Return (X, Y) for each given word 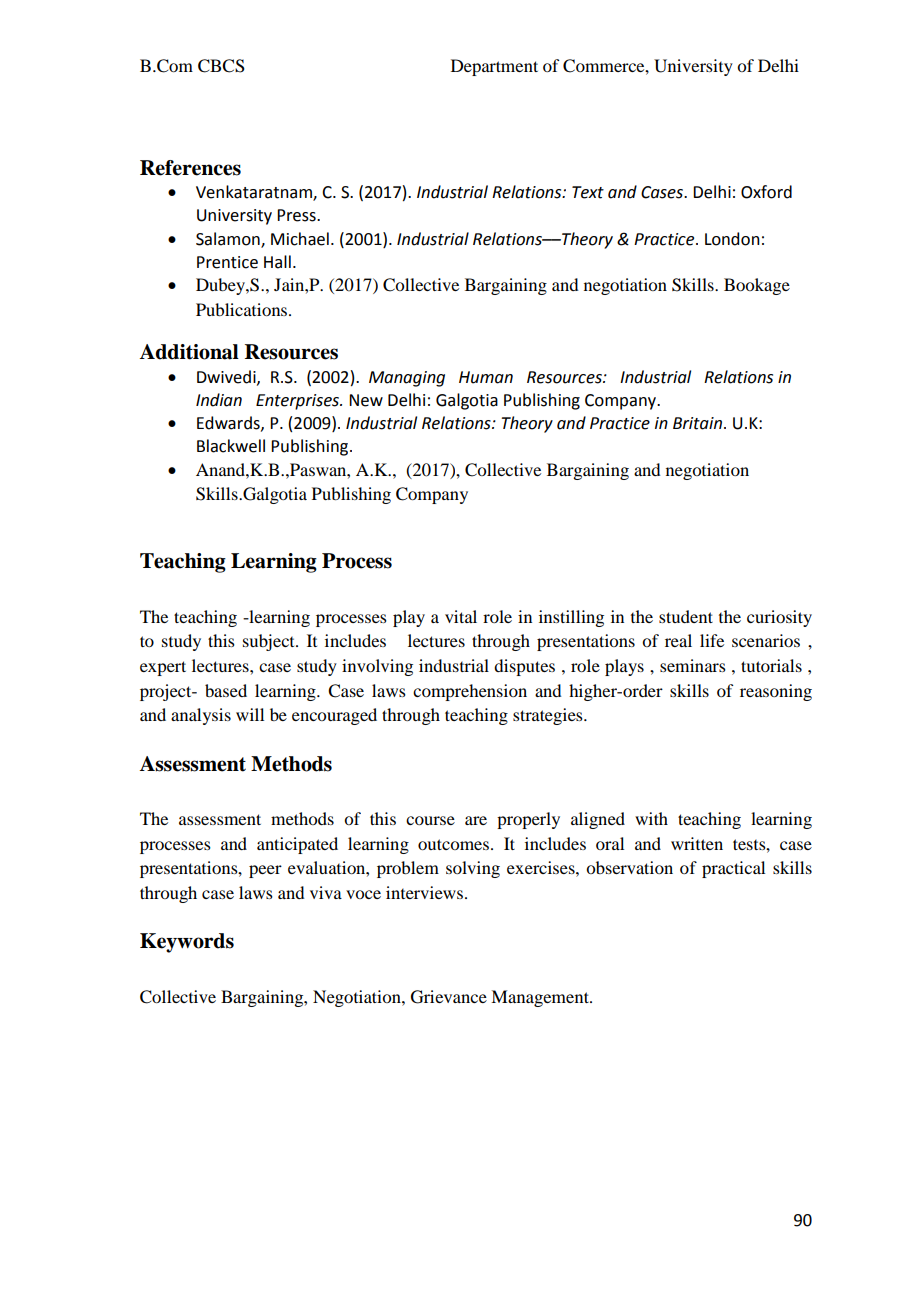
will (250, 714)
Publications (243, 309)
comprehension (470, 692)
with (651, 818)
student (686, 616)
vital (461, 616)
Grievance (449, 997)
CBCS (221, 66)
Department (494, 67)
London (732, 239)
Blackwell (231, 446)
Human (486, 377)
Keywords (187, 943)
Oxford (766, 192)
